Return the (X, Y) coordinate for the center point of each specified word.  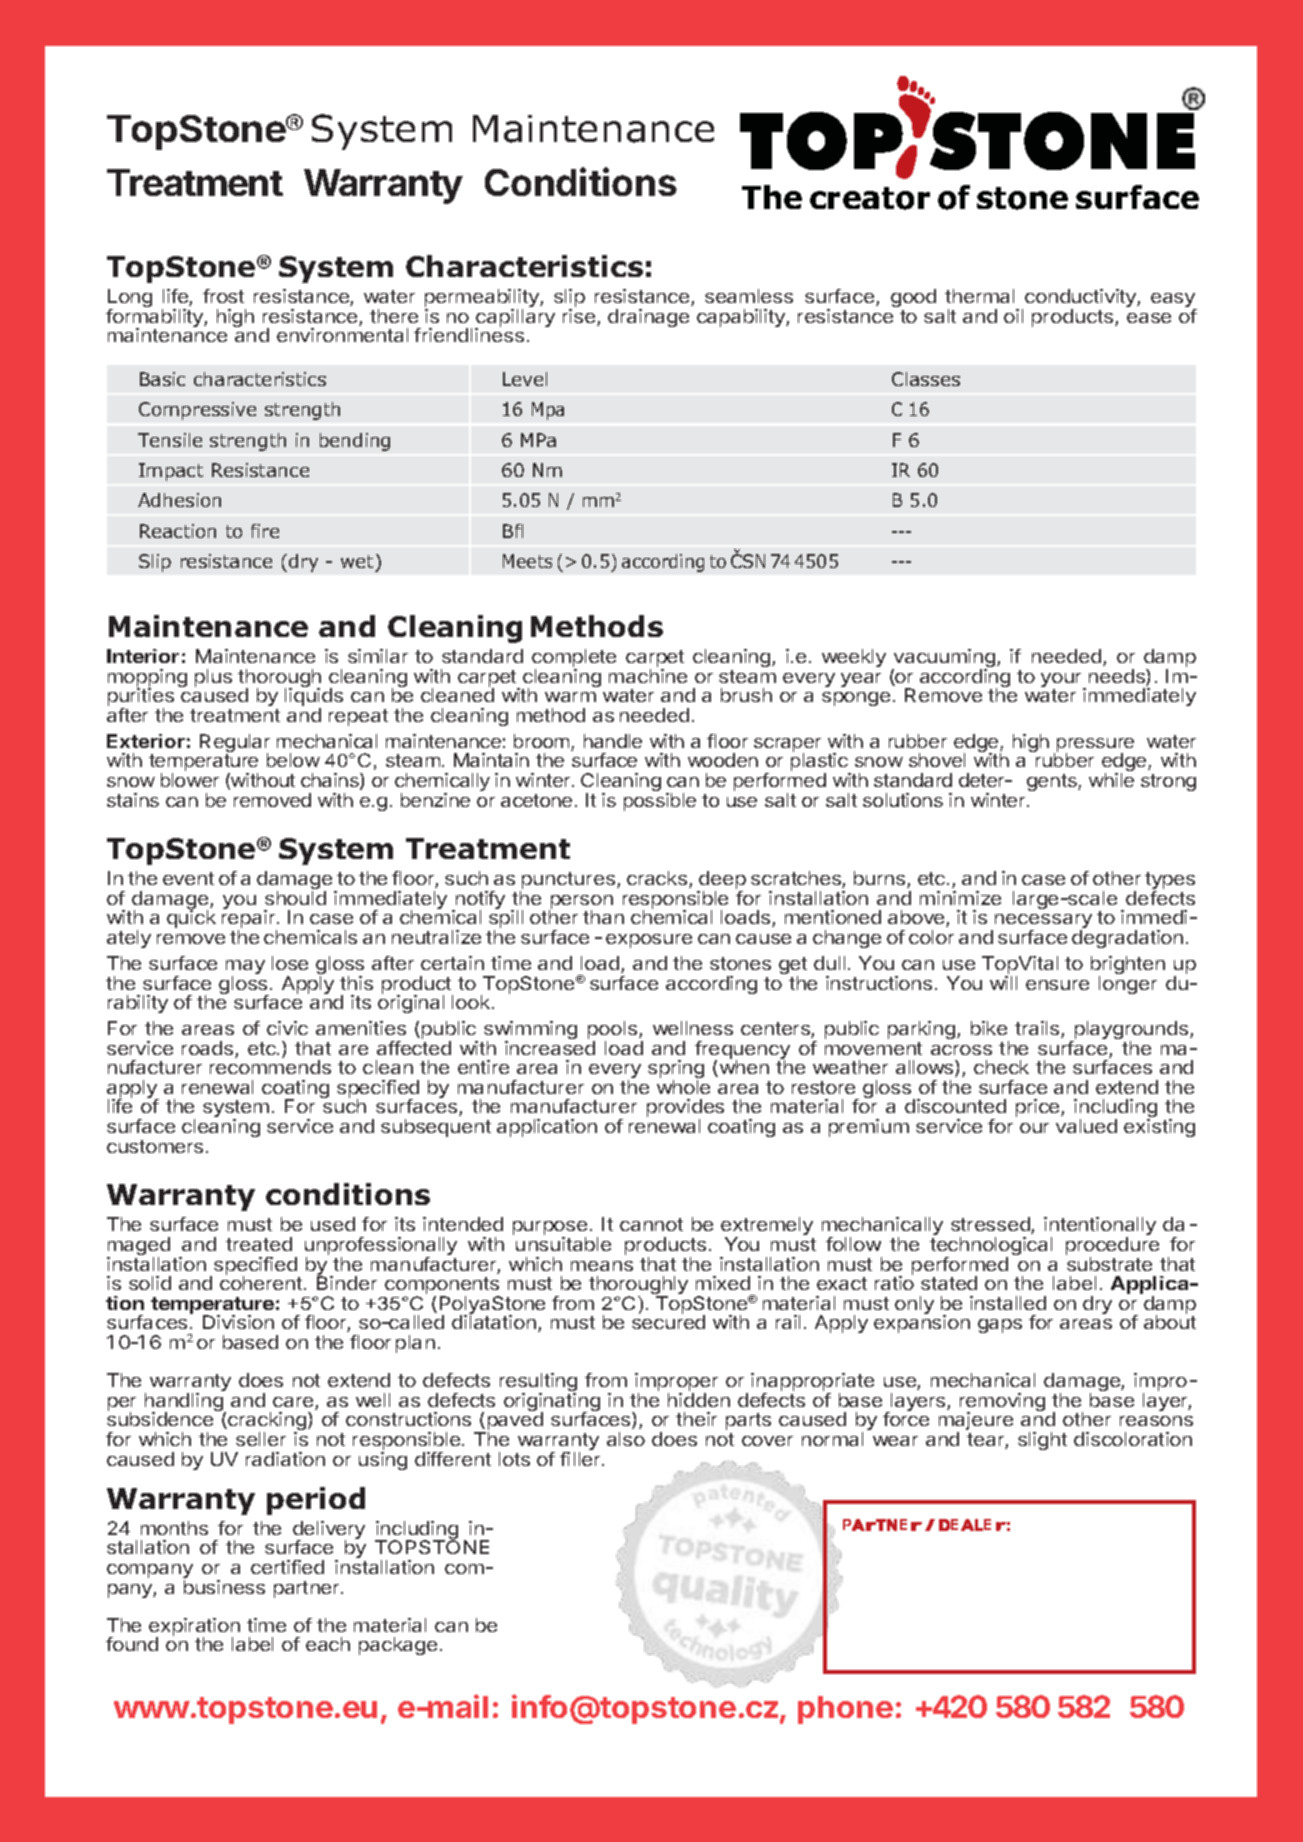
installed (1008, 1303)
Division (238, 1322)
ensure (1057, 985)
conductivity (1081, 299)
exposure (649, 941)
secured (668, 1322)
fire (265, 531)
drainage (648, 318)
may (245, 968)
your (1062, 681)
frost (223, 296)
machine (648, 676)
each (328, 1644)
